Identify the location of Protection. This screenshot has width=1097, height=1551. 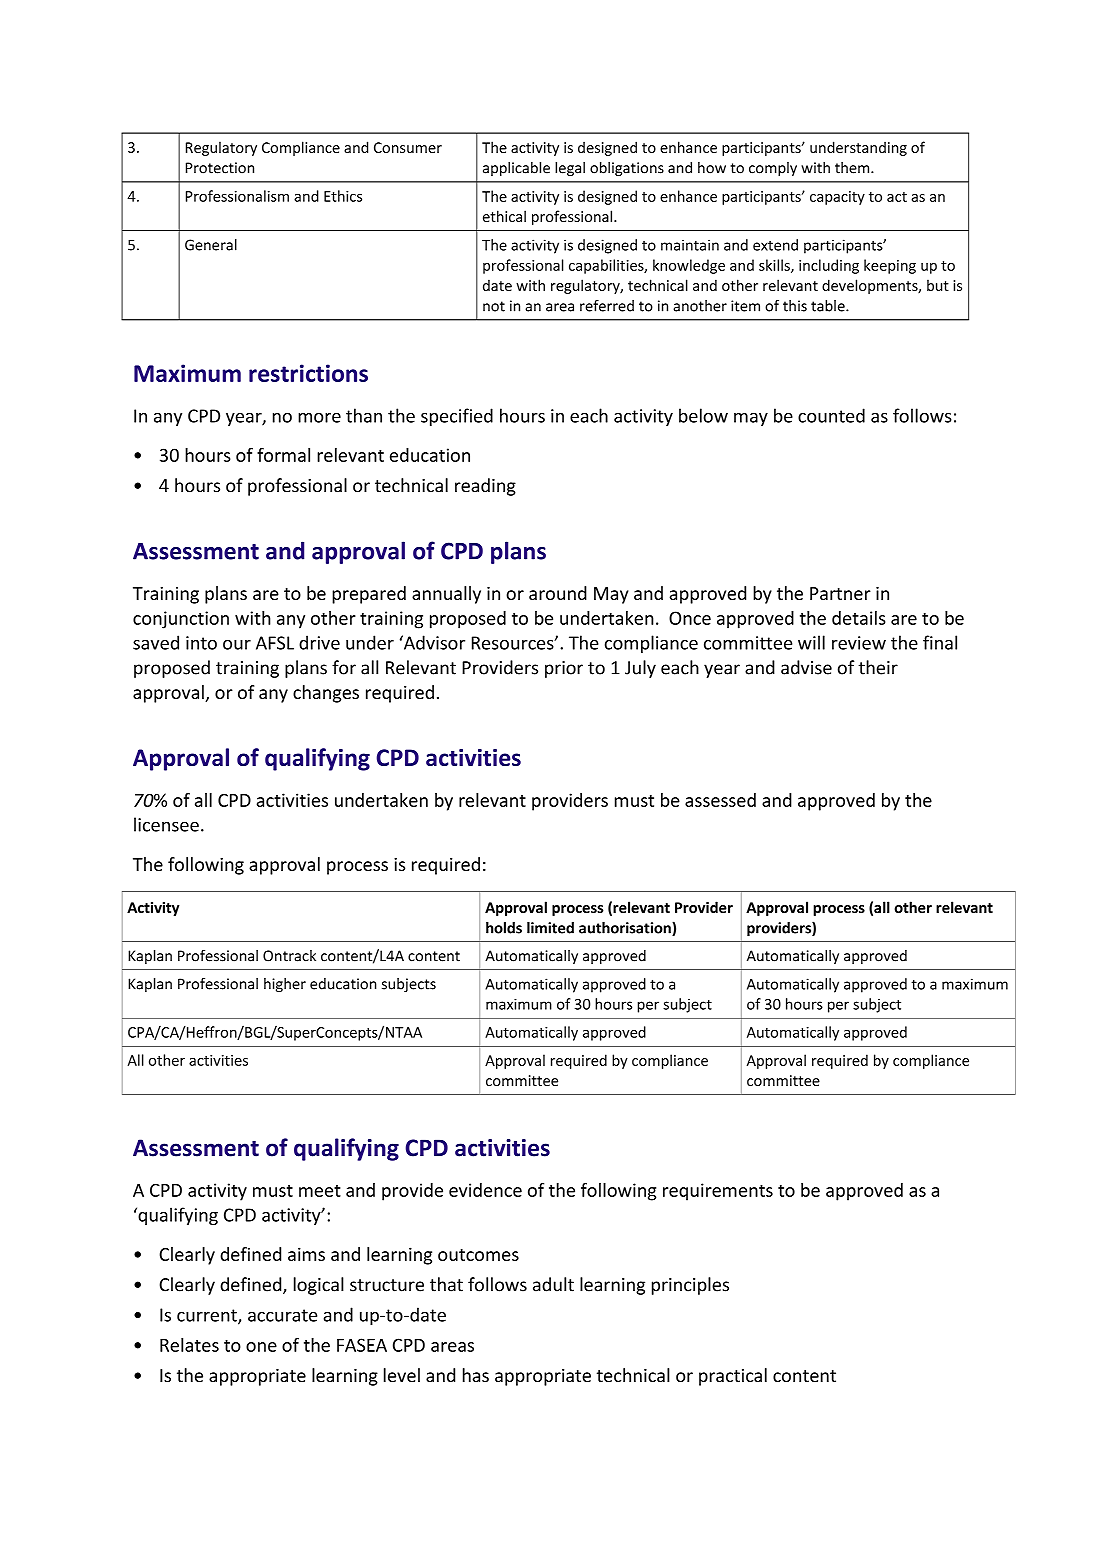
(220, 168).
